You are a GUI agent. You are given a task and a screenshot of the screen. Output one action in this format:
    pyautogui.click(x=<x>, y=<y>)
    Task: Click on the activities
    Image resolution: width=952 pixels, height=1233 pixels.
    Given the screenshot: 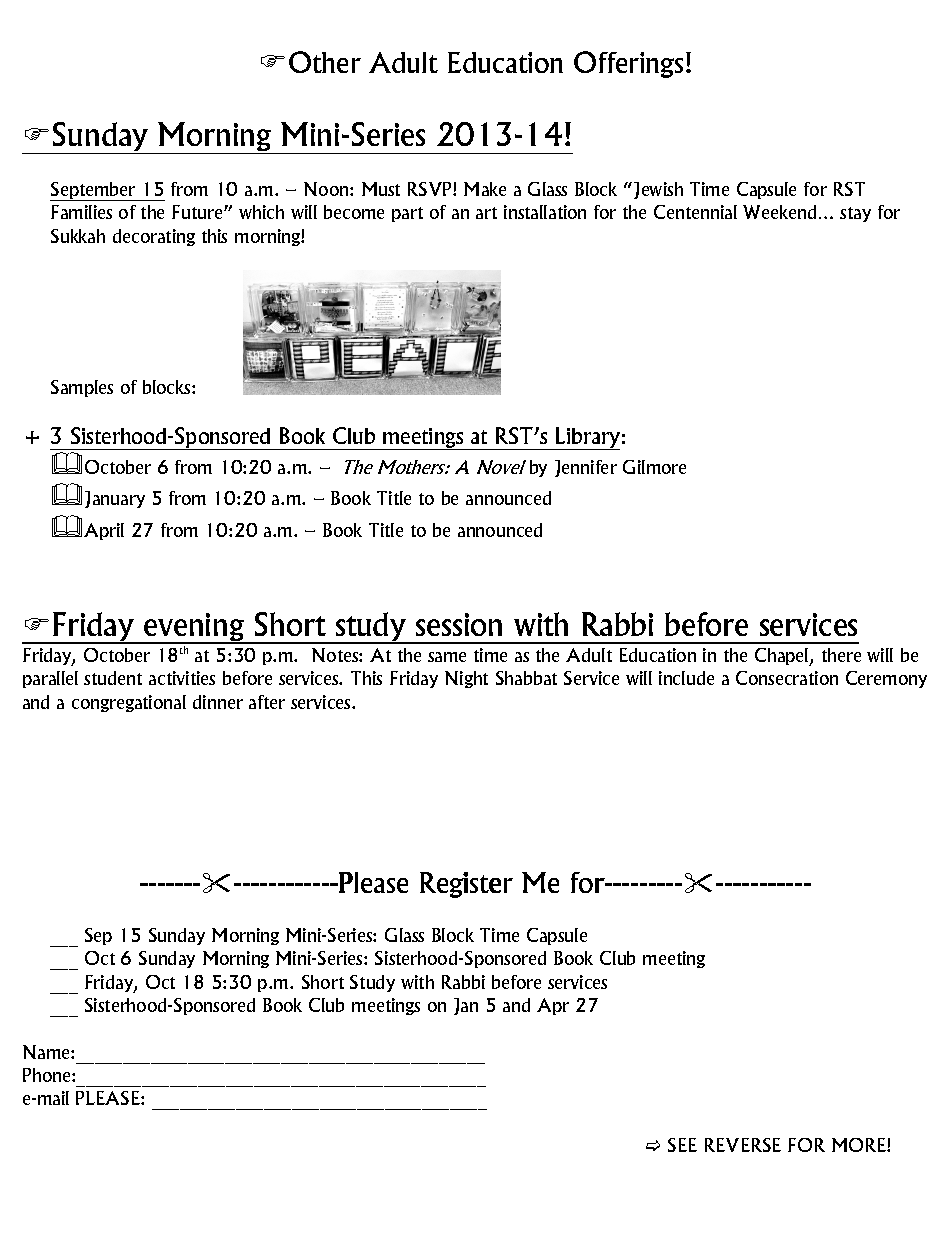 What is the action you would take?
    pyautogui.click(x=182, y=678)
